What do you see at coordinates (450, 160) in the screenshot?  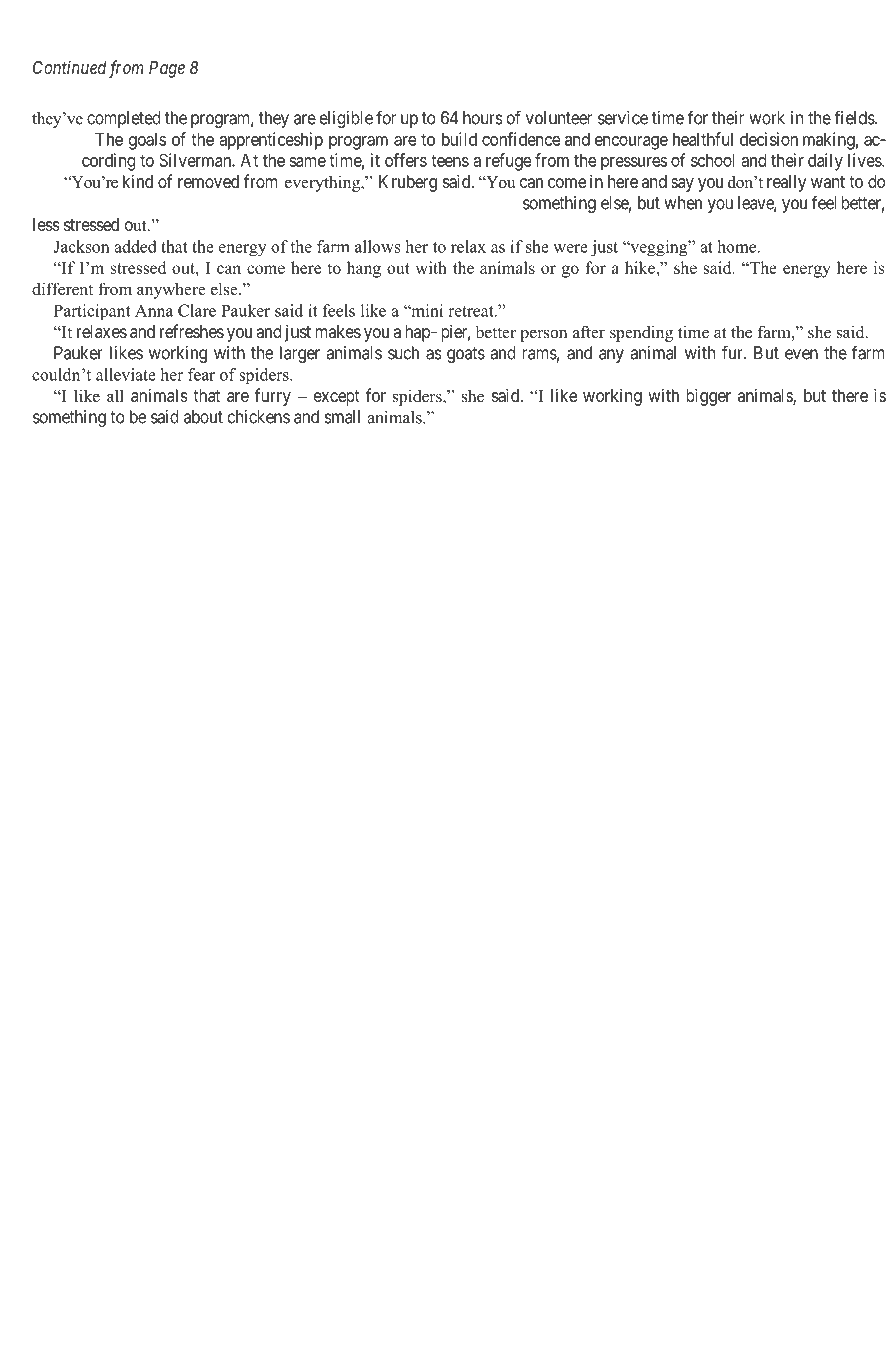 I see `teens` at bounding box center [450, 160].
